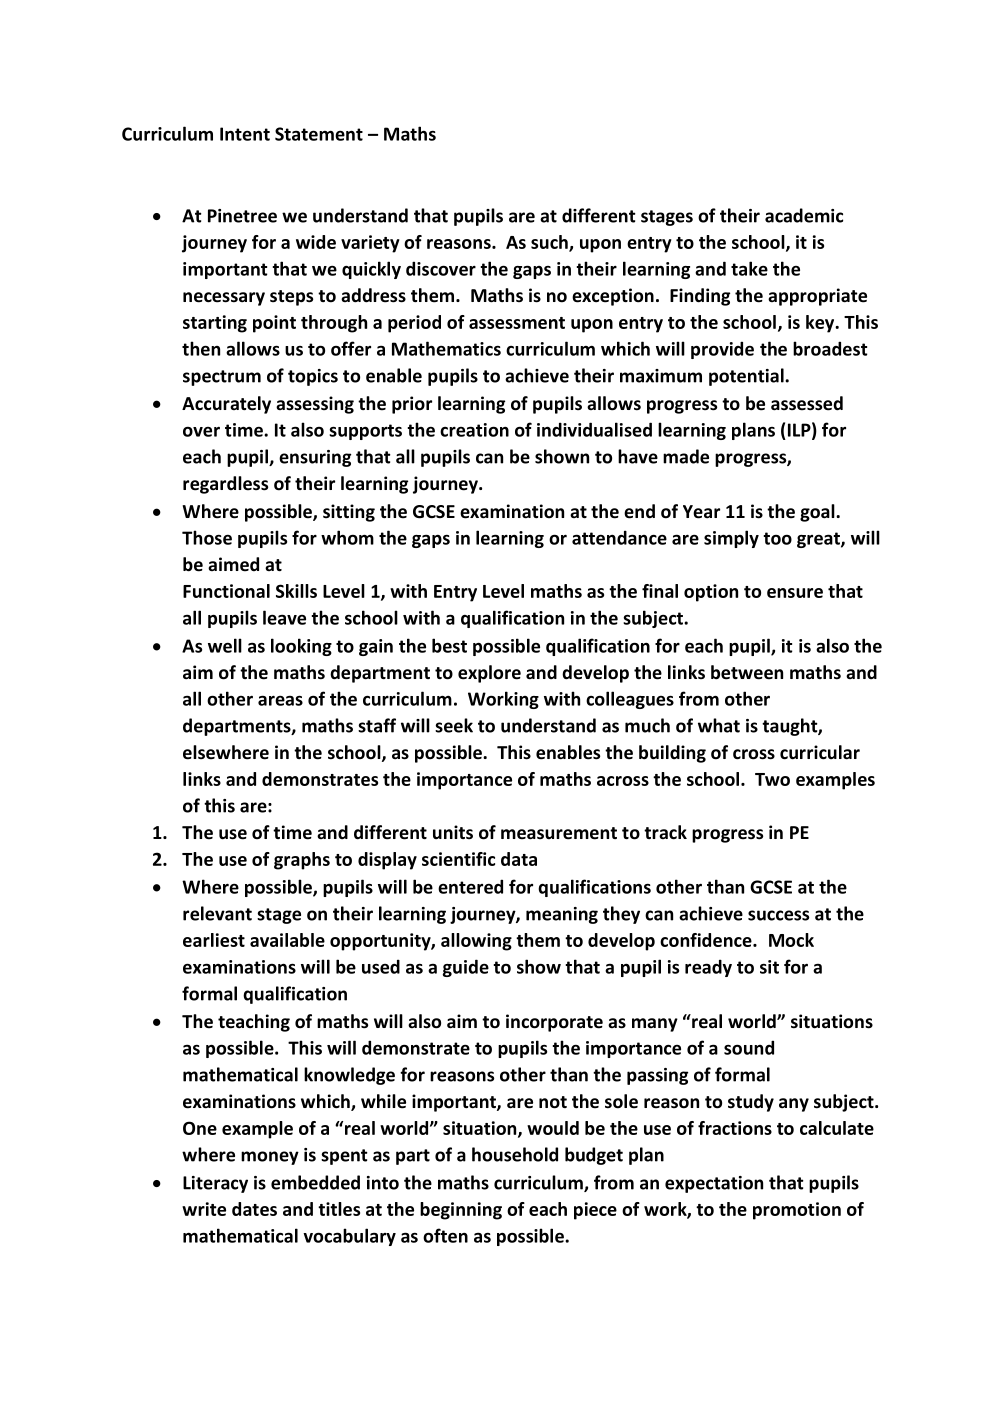 The image size is (1005, 1421). Describe the element at coordinates (476, 942) in the screenshot. I see `allowing` at that location.
